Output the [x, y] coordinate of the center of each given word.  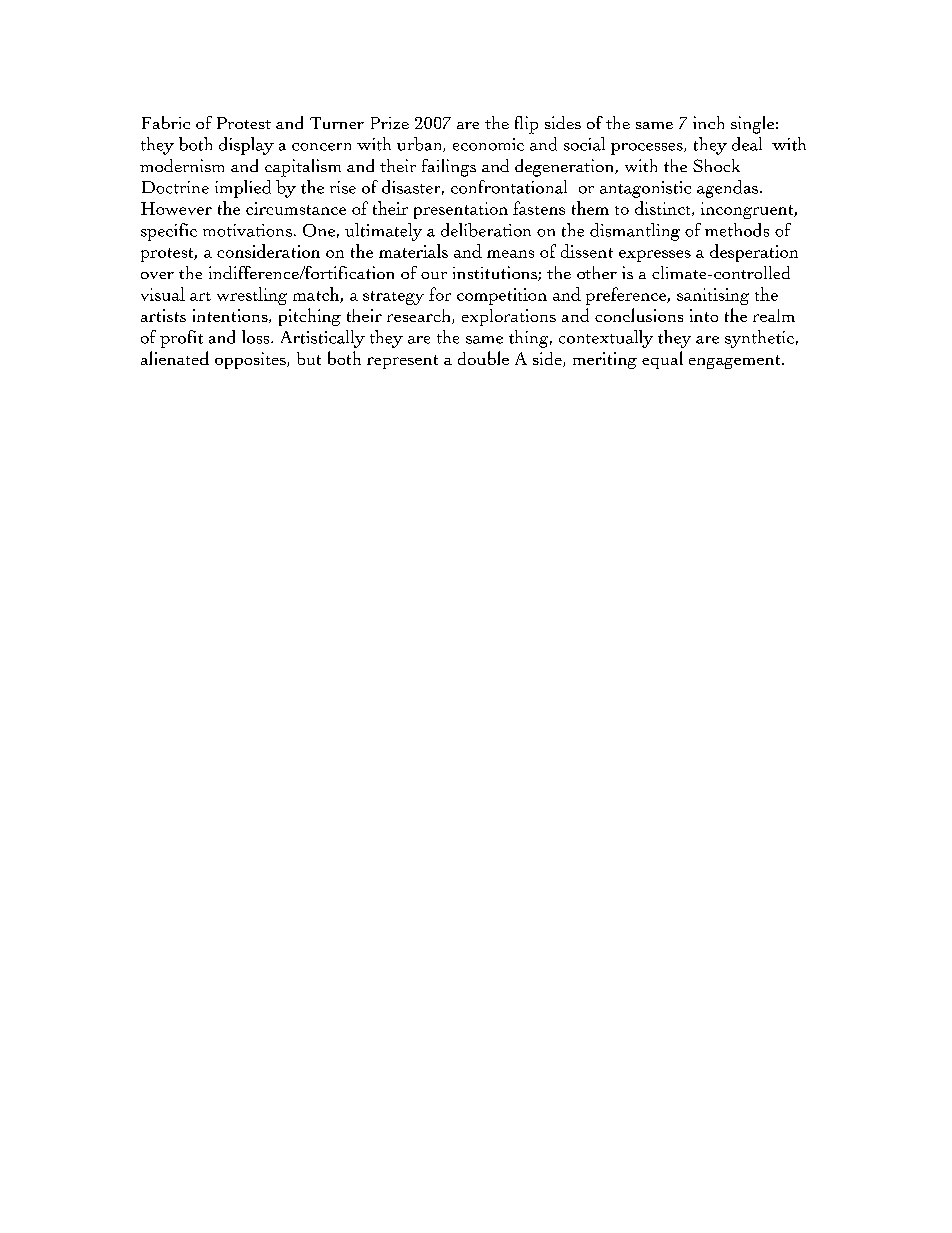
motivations [247, 230]
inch [708, 122]
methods [737, 230]
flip [526, 125]
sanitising [713, 296]
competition [502, 296]
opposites [251, 360]
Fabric [166, 122]
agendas [727, 189]
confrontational [509, 187]
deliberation [486, 230]
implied [243, 189]
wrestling [252, 296]
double [483, 358]
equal [662, 360]
